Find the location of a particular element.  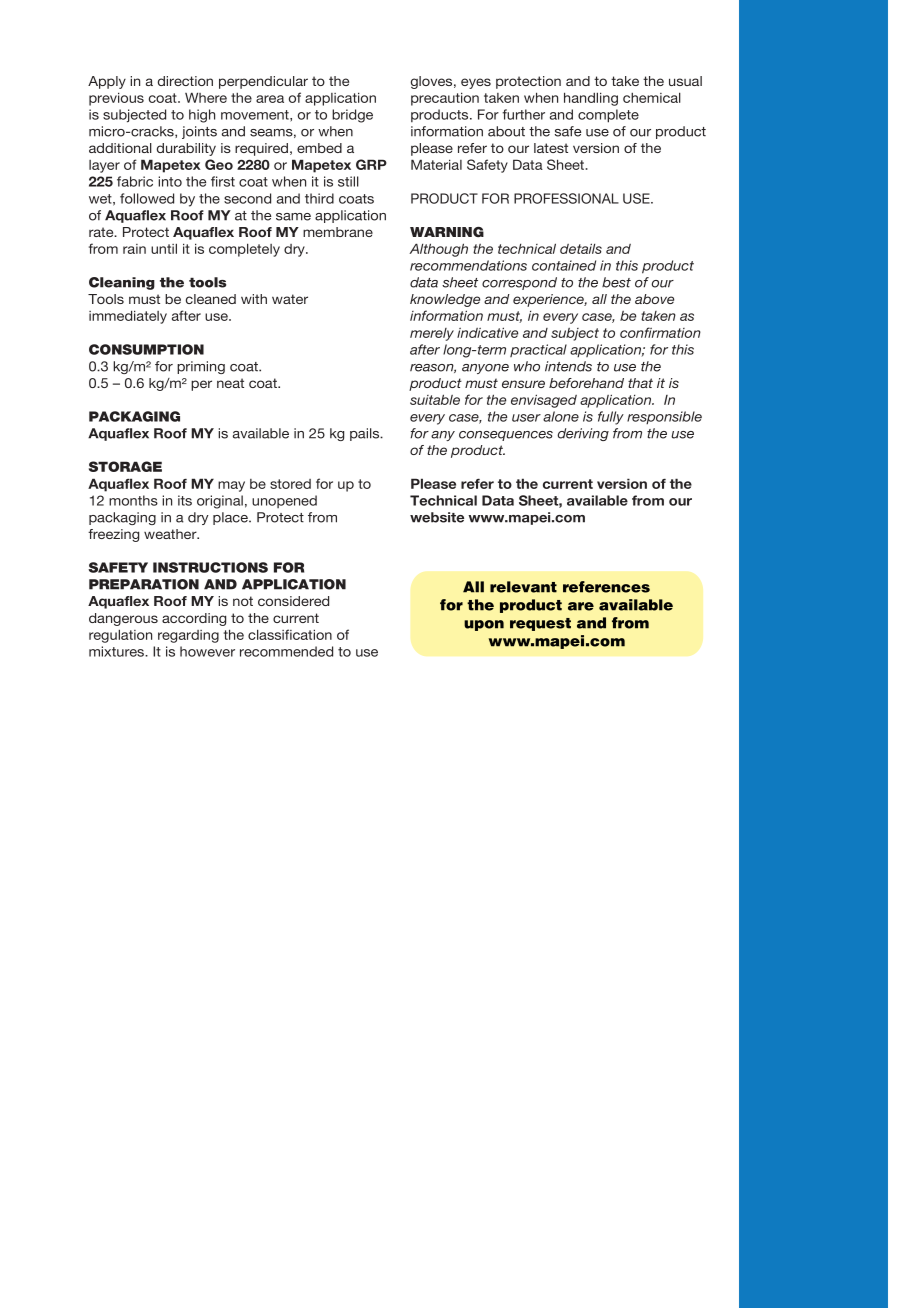

Where is located at coordinates (206, 97).
